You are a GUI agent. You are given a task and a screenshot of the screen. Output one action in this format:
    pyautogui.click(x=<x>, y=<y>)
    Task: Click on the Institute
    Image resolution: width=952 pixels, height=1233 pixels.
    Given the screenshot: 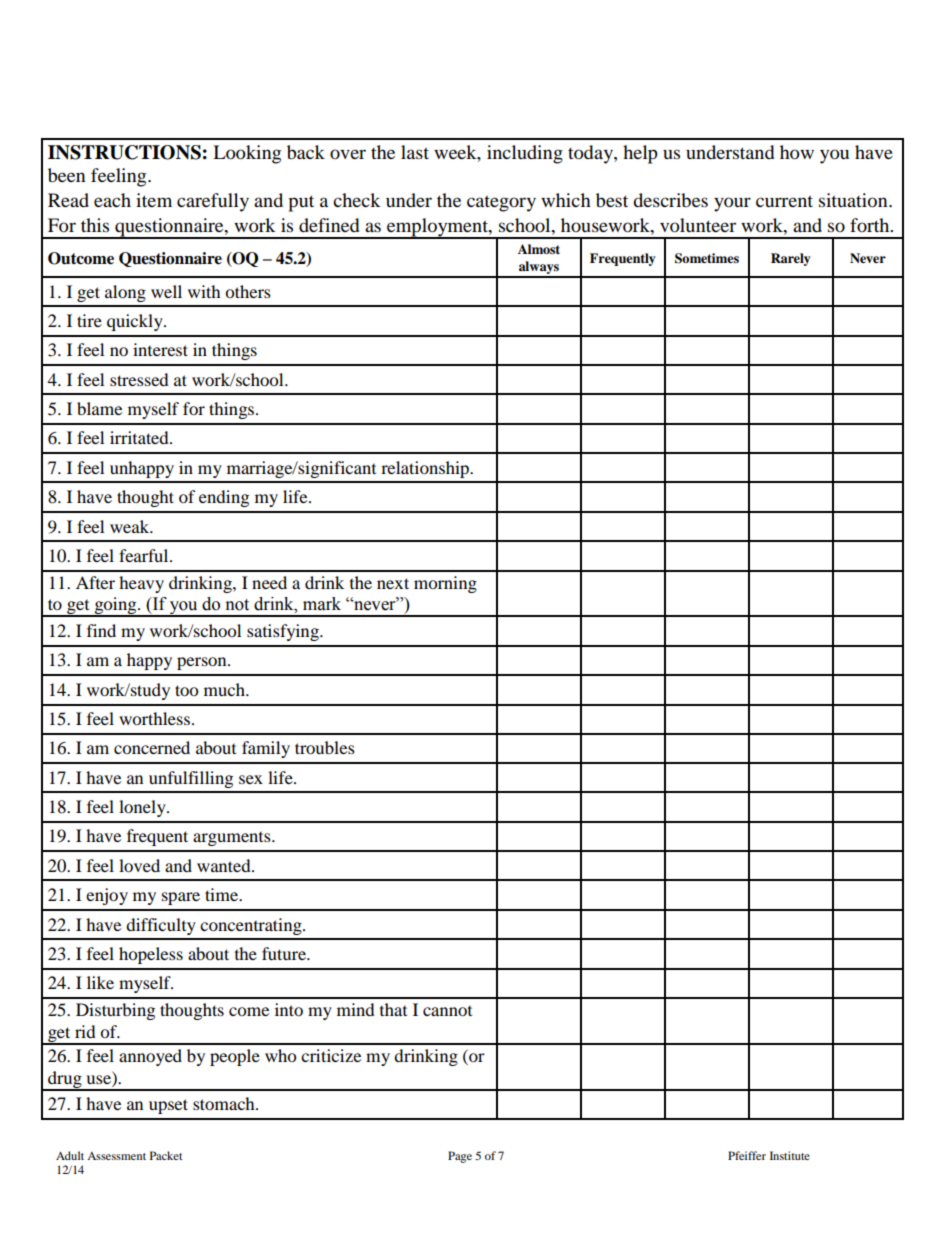 What is the action you would take?
    pyautogui.click(x=790, y=1155)
